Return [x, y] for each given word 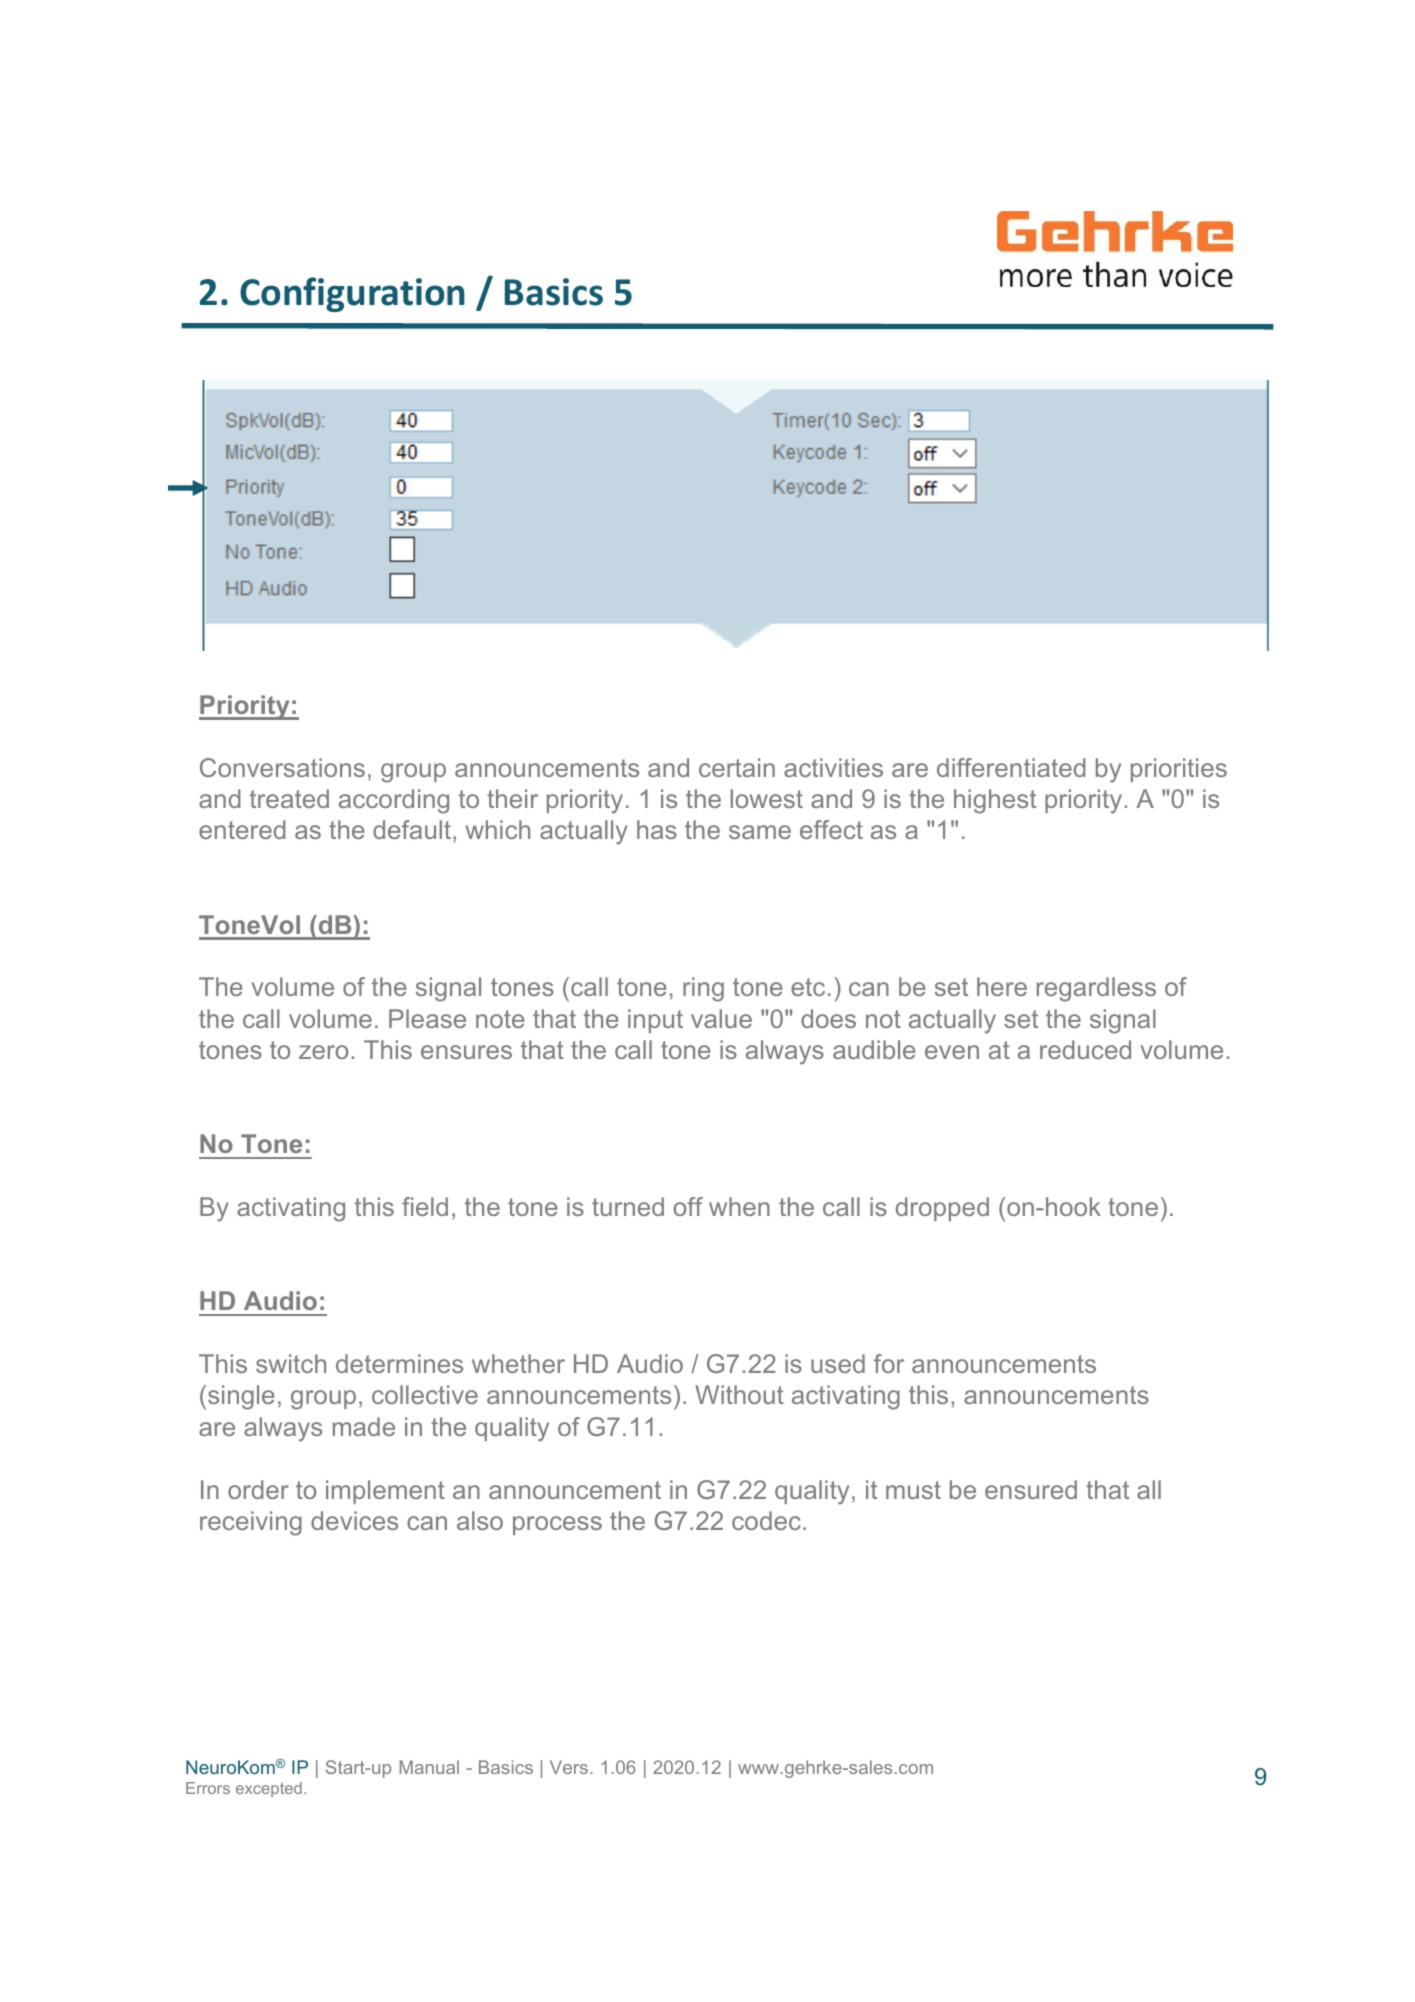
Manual [429, 1767]
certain [737, 767]
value [721, 1018]
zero [323, 1052]
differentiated [1011, 767]
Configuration [352, 294]
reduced [1085, 1049]
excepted [269, 1789]
